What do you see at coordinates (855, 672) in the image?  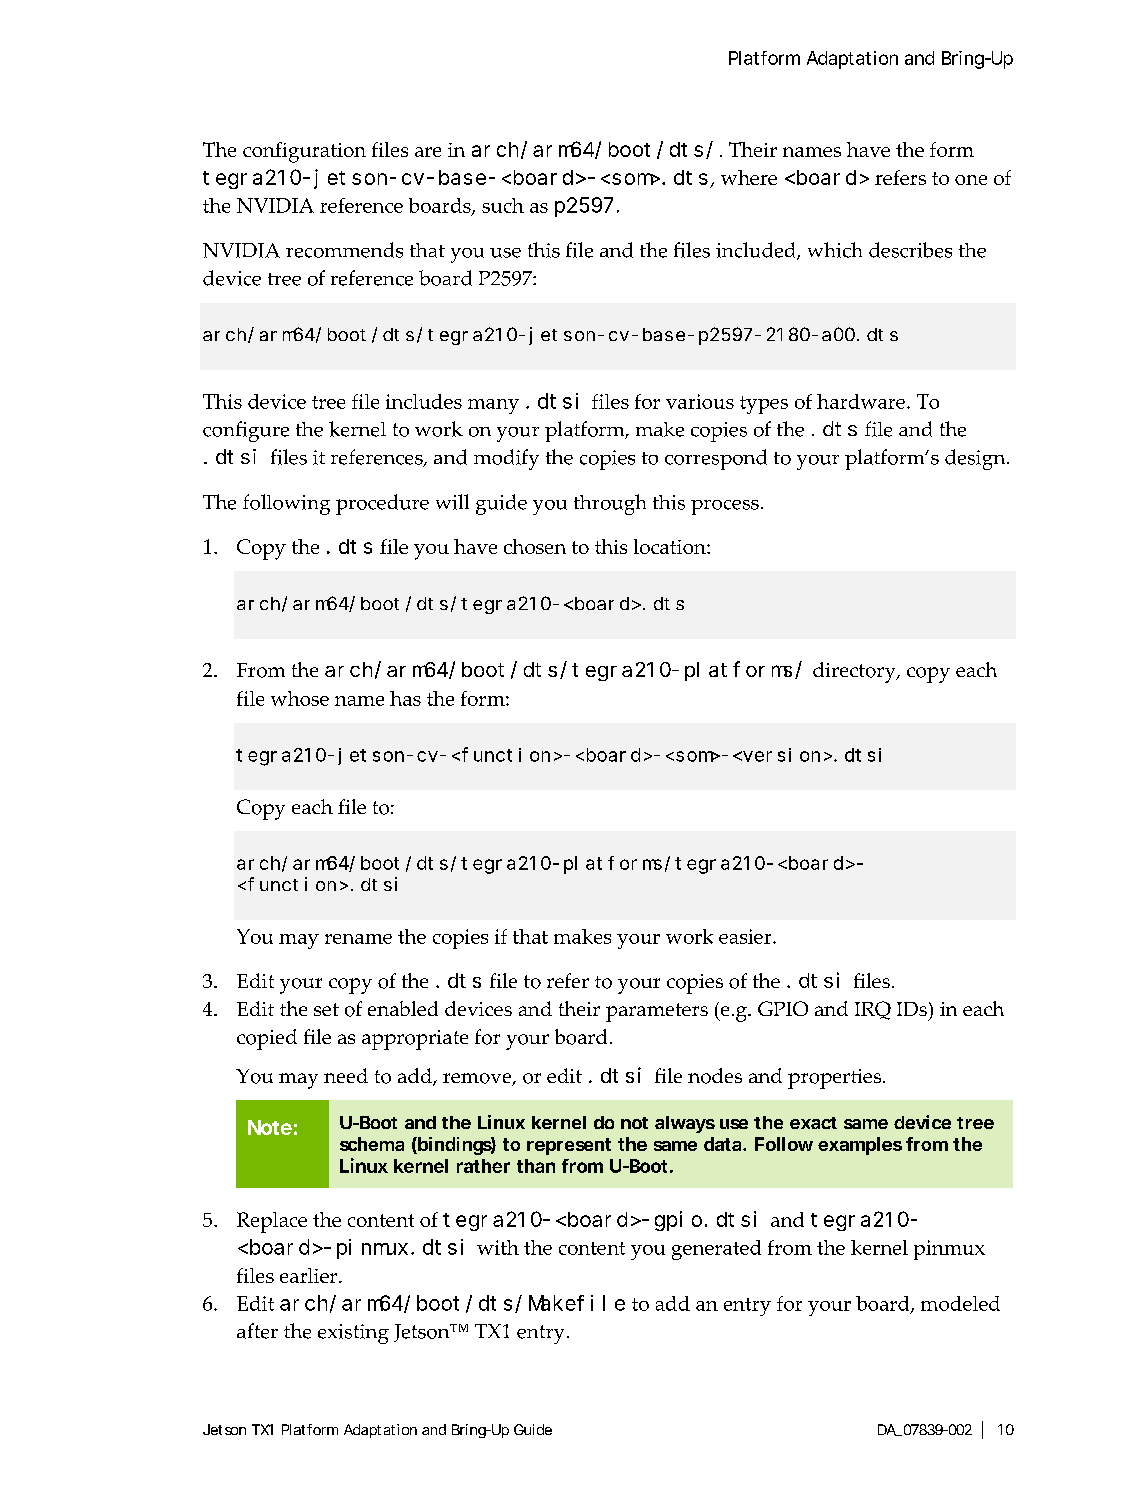 I see `directory` at bounding box center [855, 672].
